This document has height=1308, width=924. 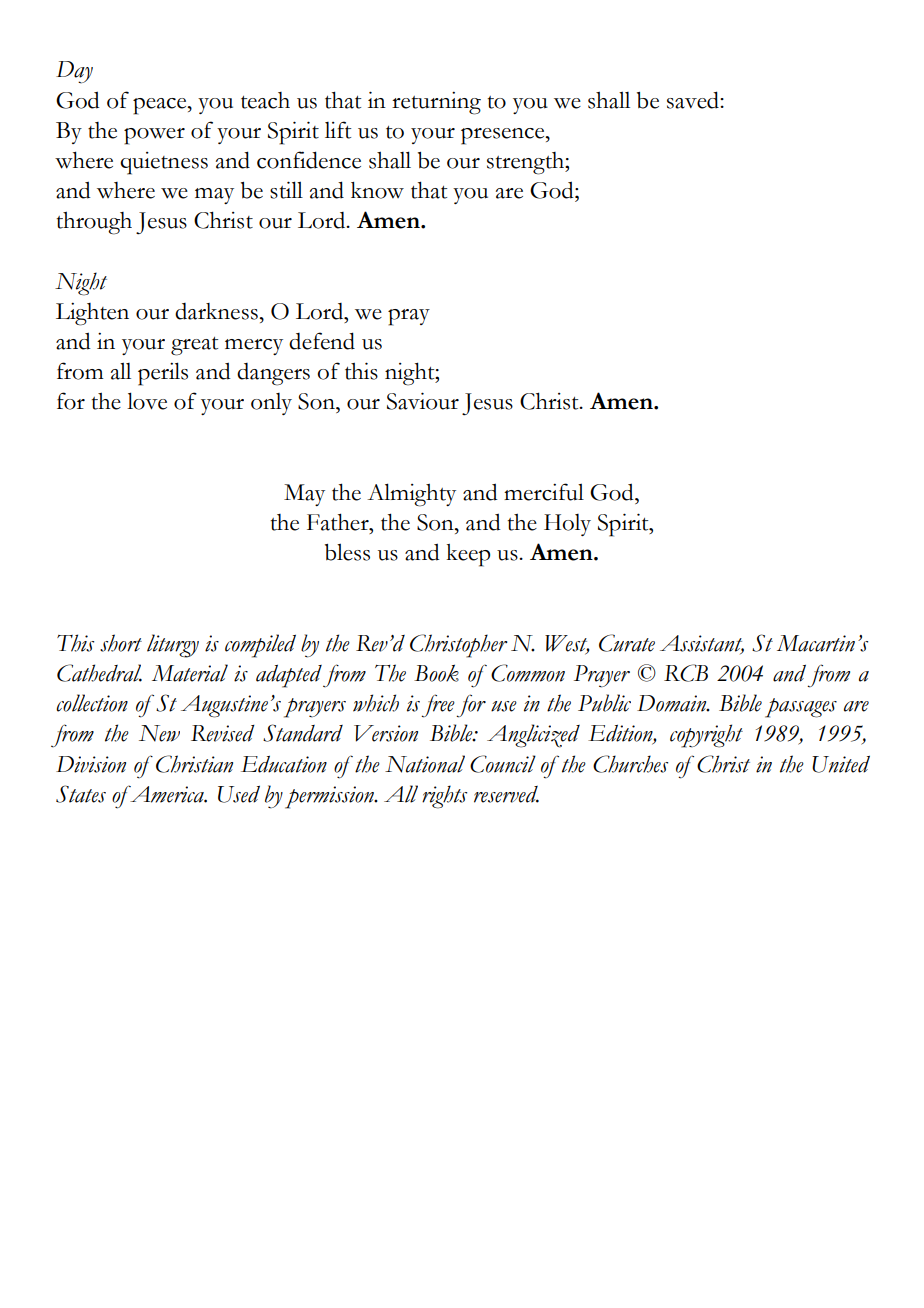 What do you see at coordinates (423, 401) in the document?
I see `Saviour` at bounding box center [423, 401].
